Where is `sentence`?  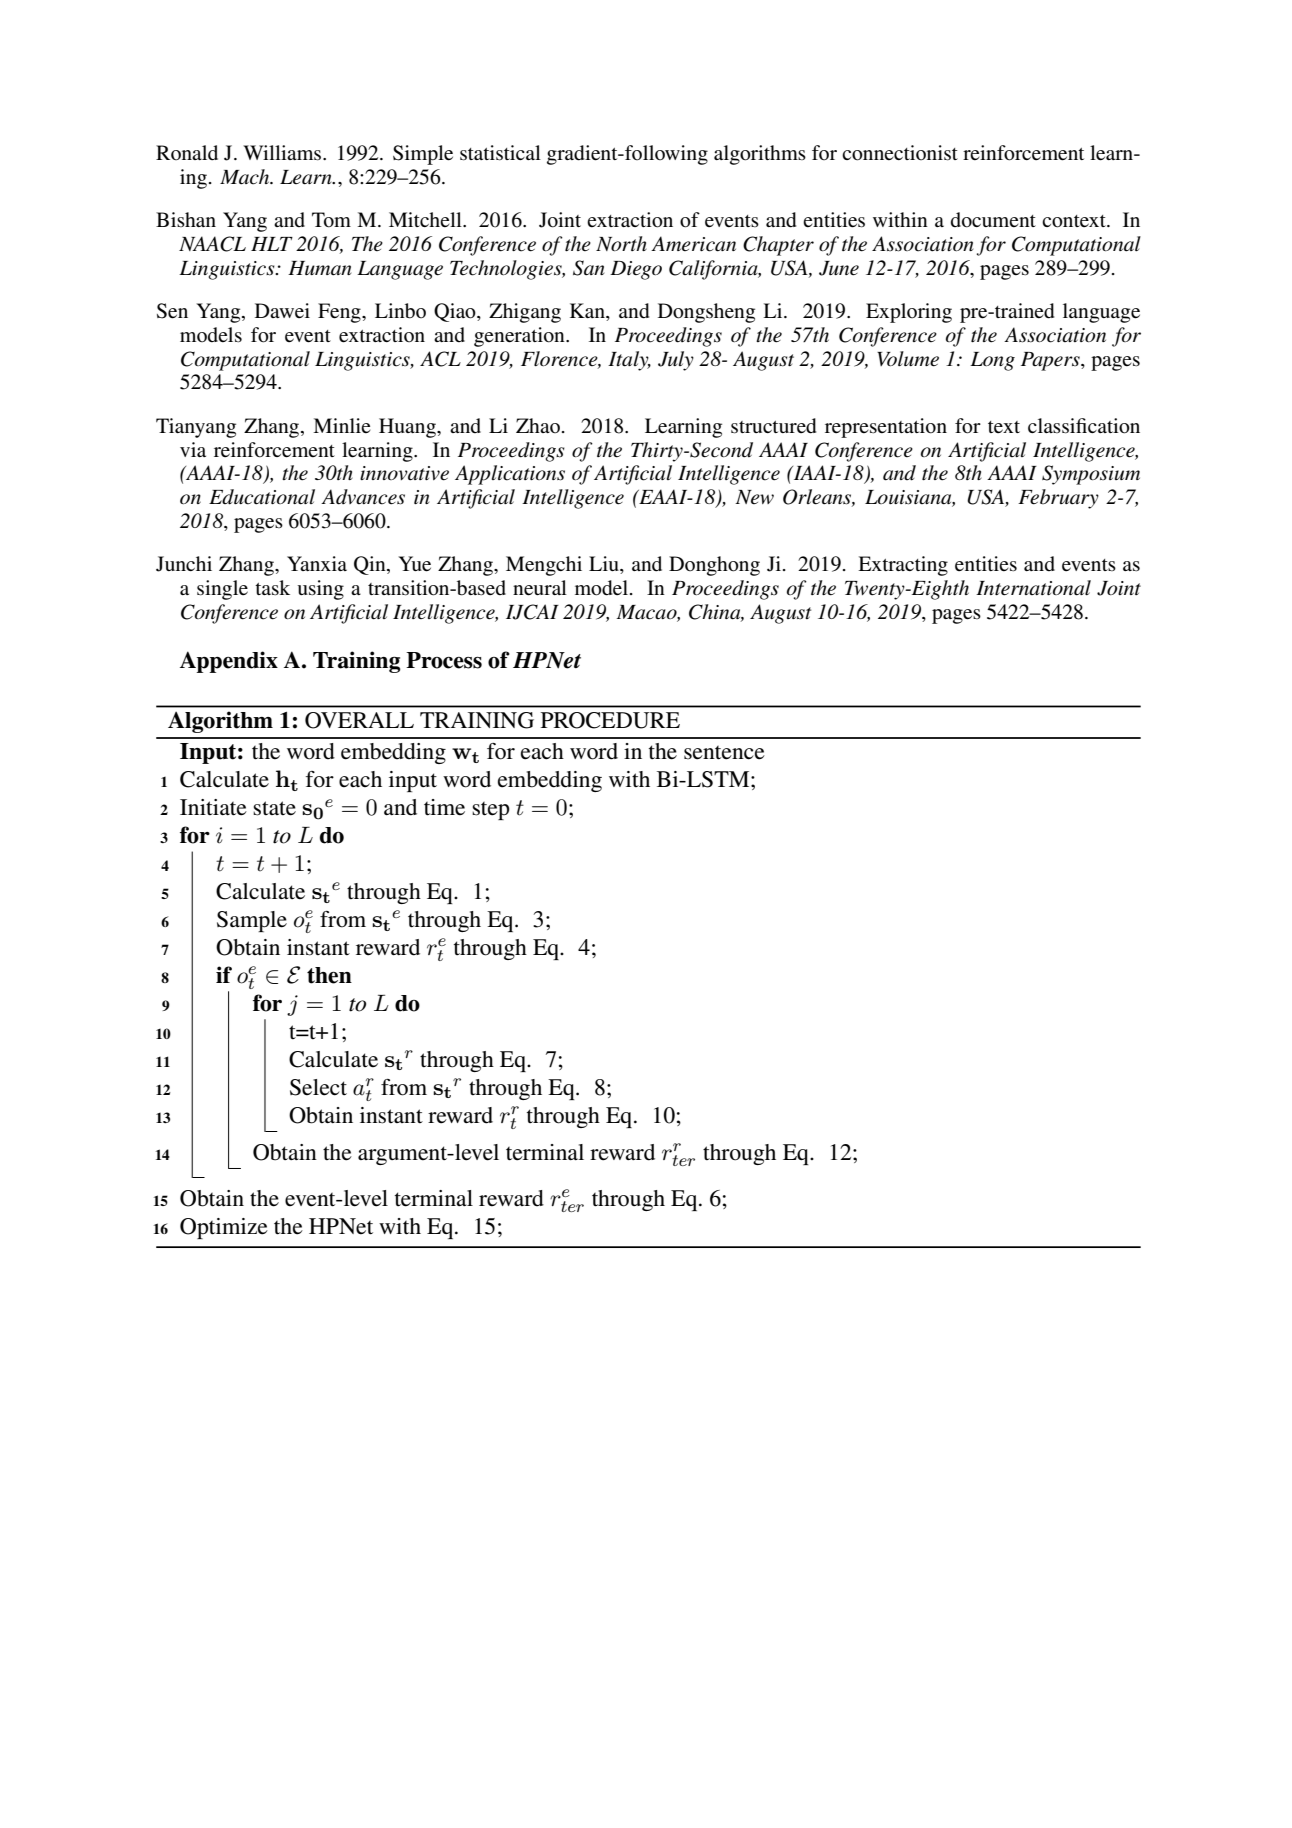 sentence is located at coordinates (724, 753).
